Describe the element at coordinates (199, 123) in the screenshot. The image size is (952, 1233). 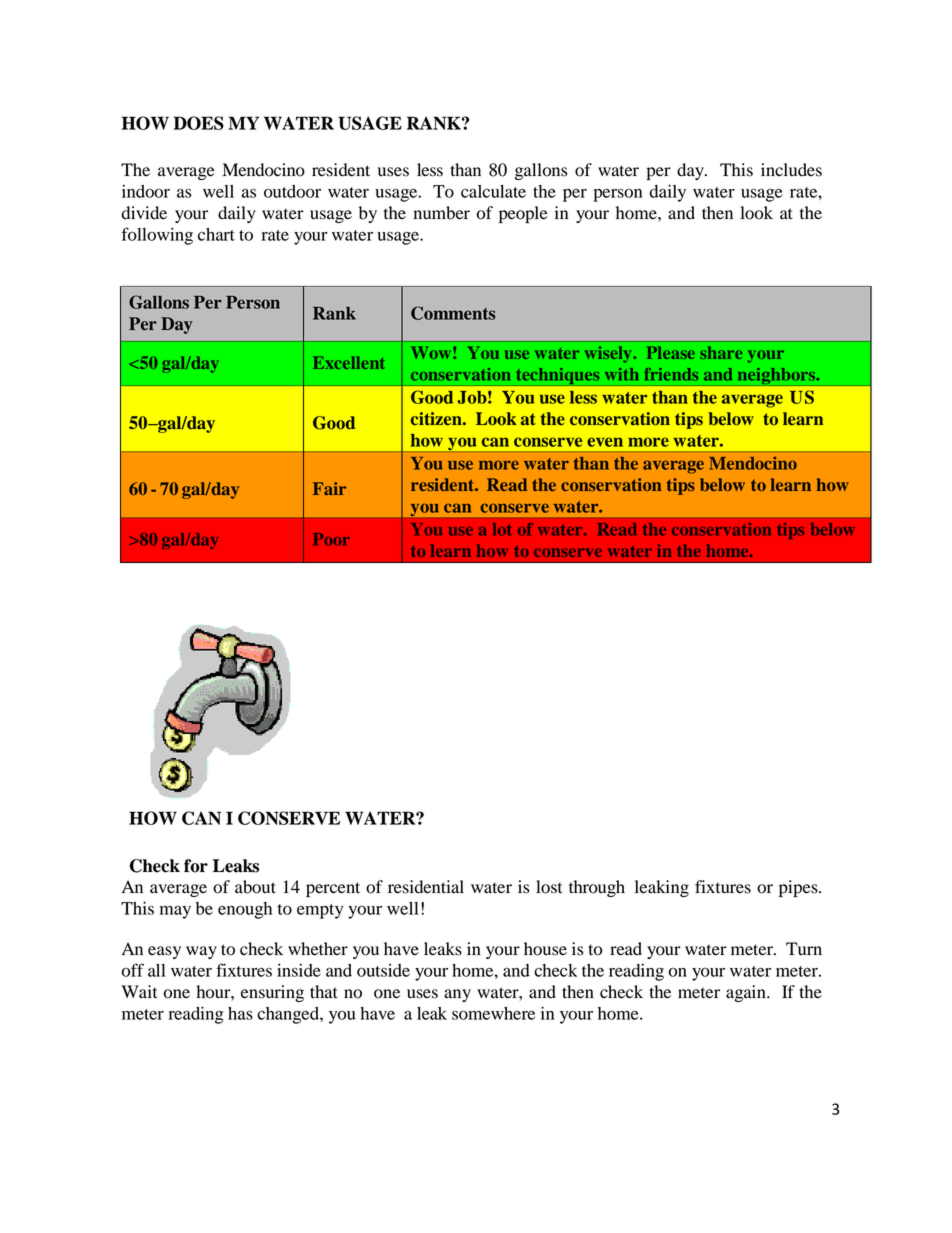
I see `DOES` at that location.
